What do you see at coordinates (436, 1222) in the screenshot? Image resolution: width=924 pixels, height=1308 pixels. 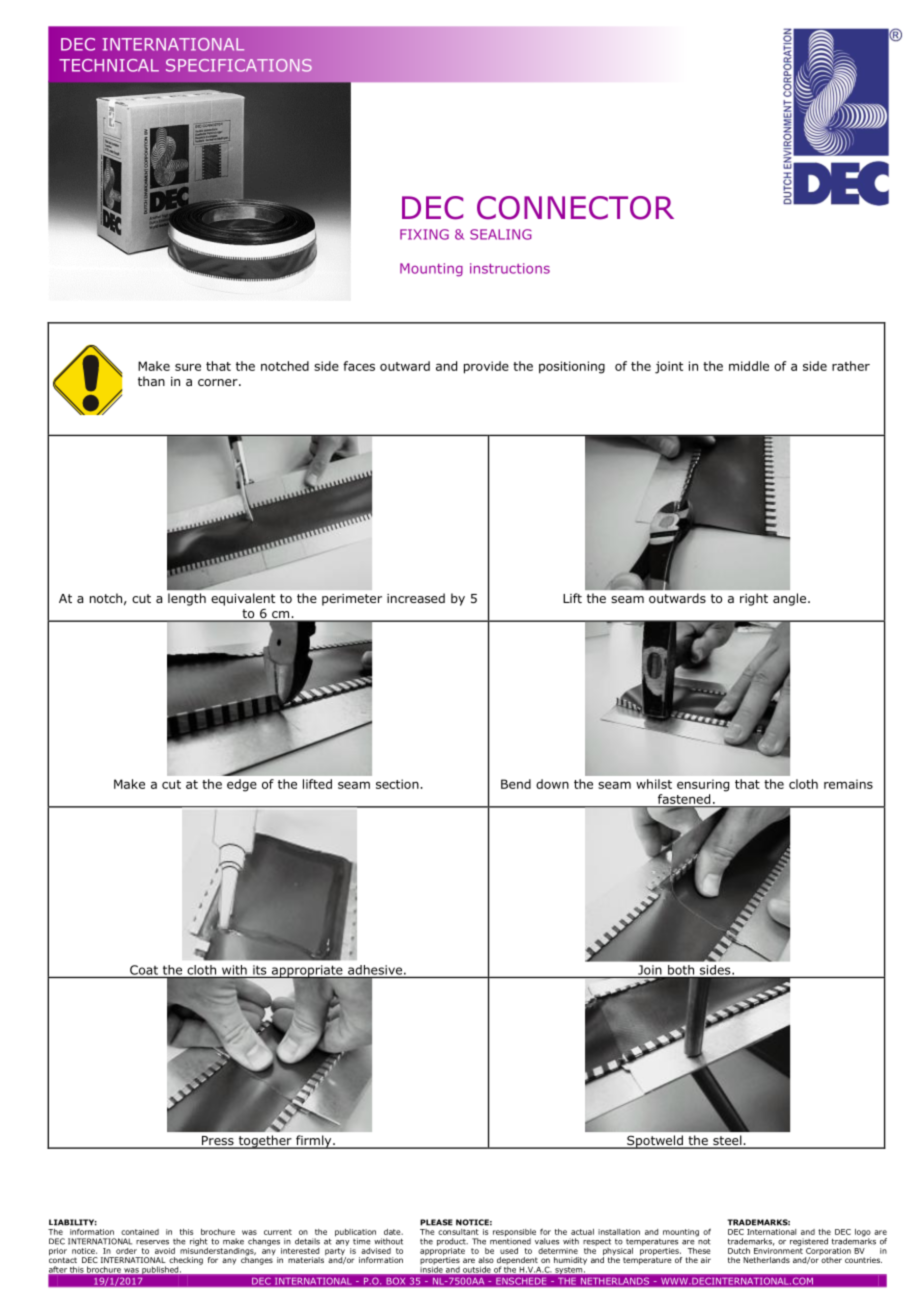 I see `PLEASE` at bounding box center [436, 1222].
